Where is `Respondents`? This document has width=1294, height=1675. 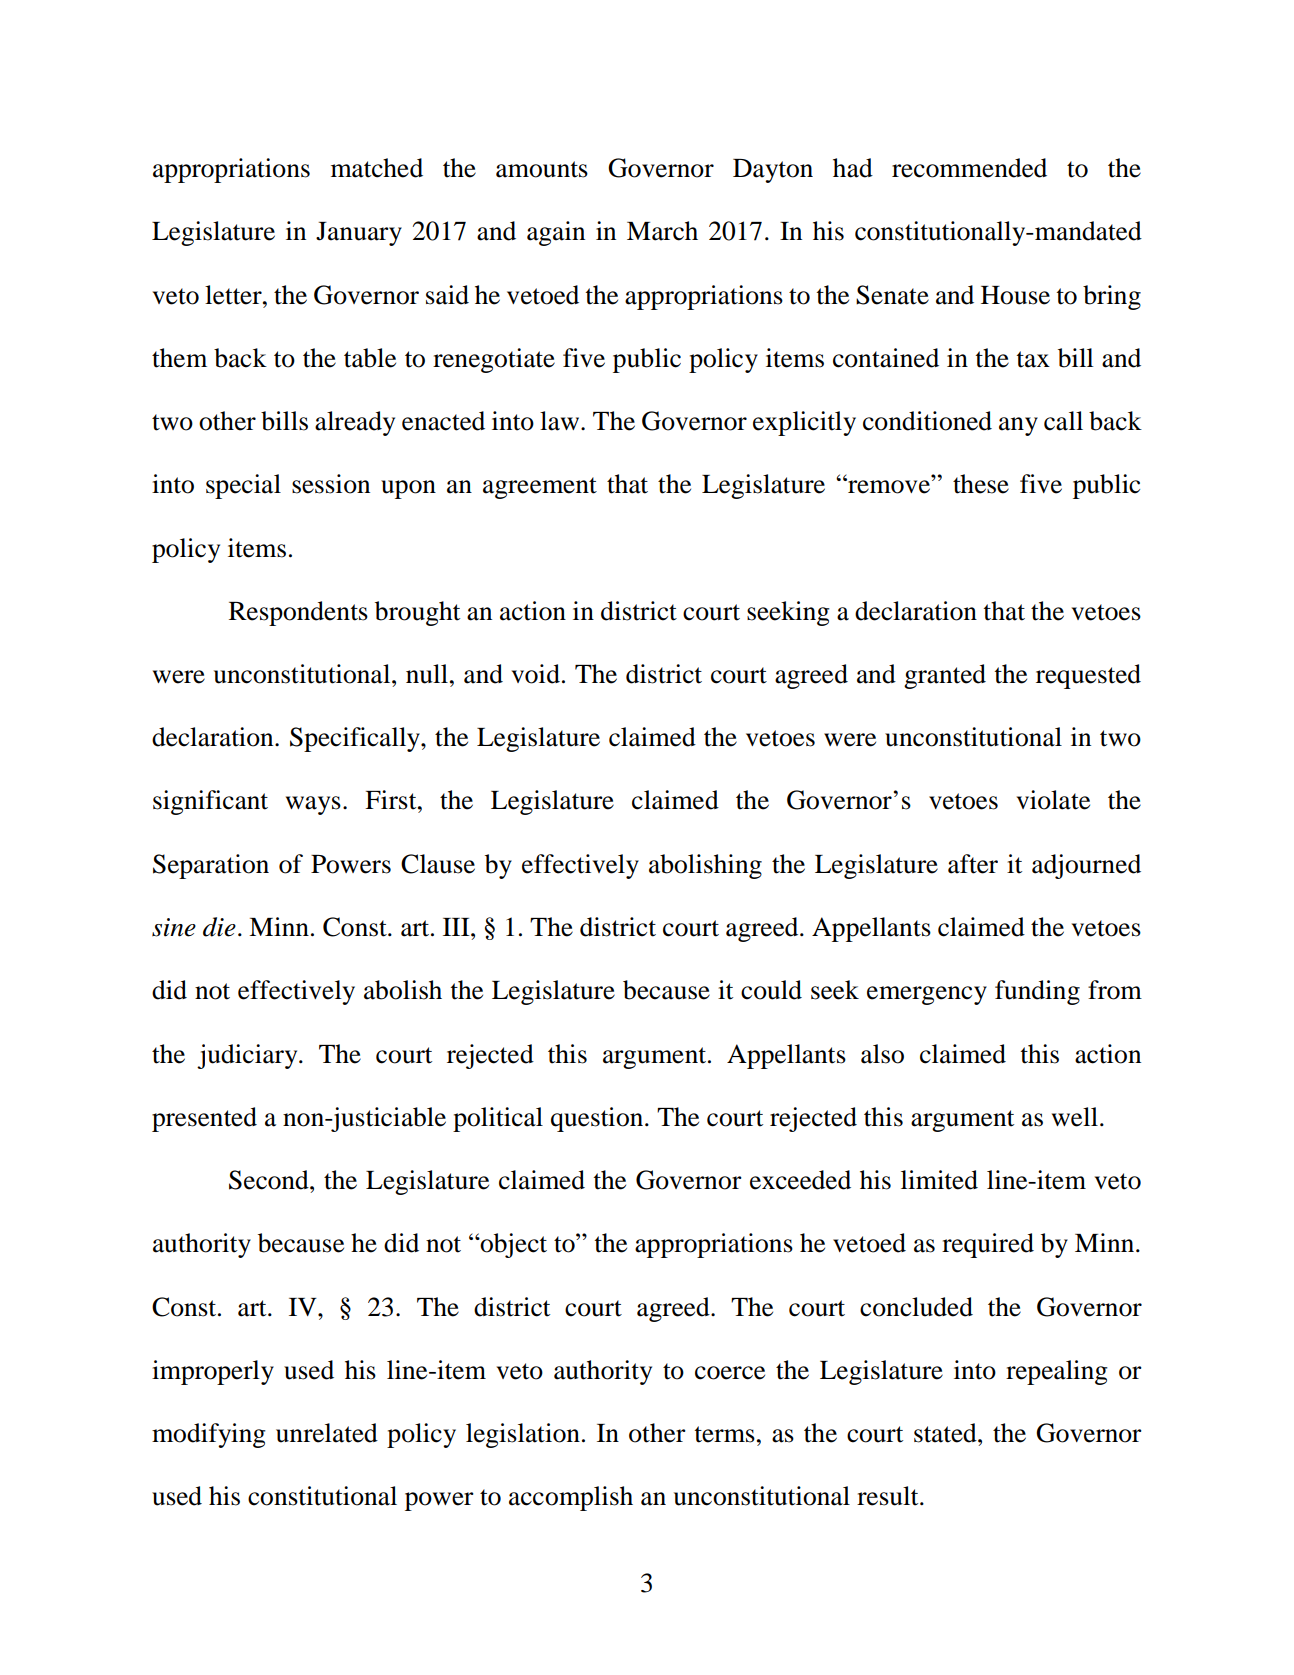
Respondents is located at coordinates (298, 613).
